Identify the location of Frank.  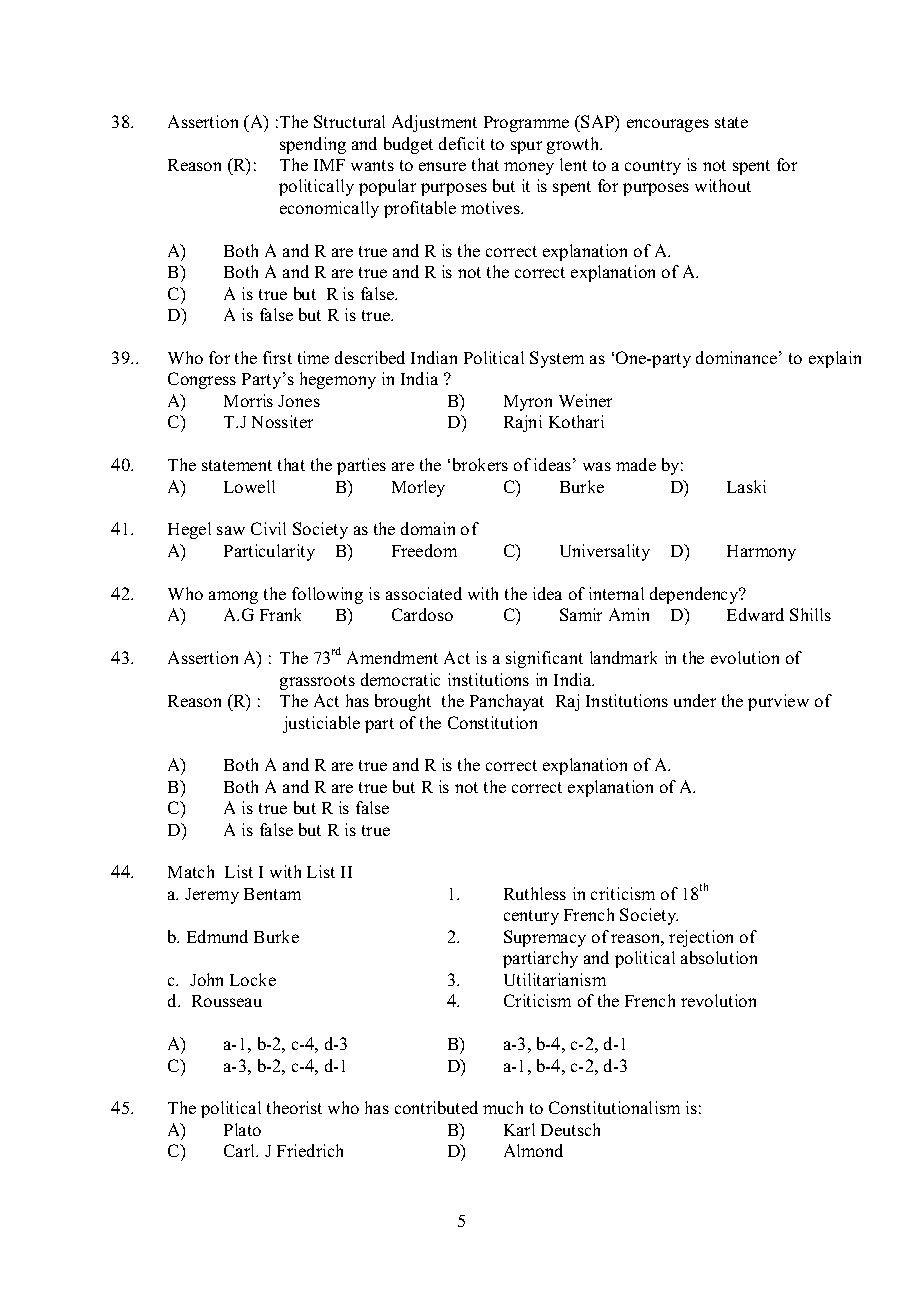
(280, 614).
